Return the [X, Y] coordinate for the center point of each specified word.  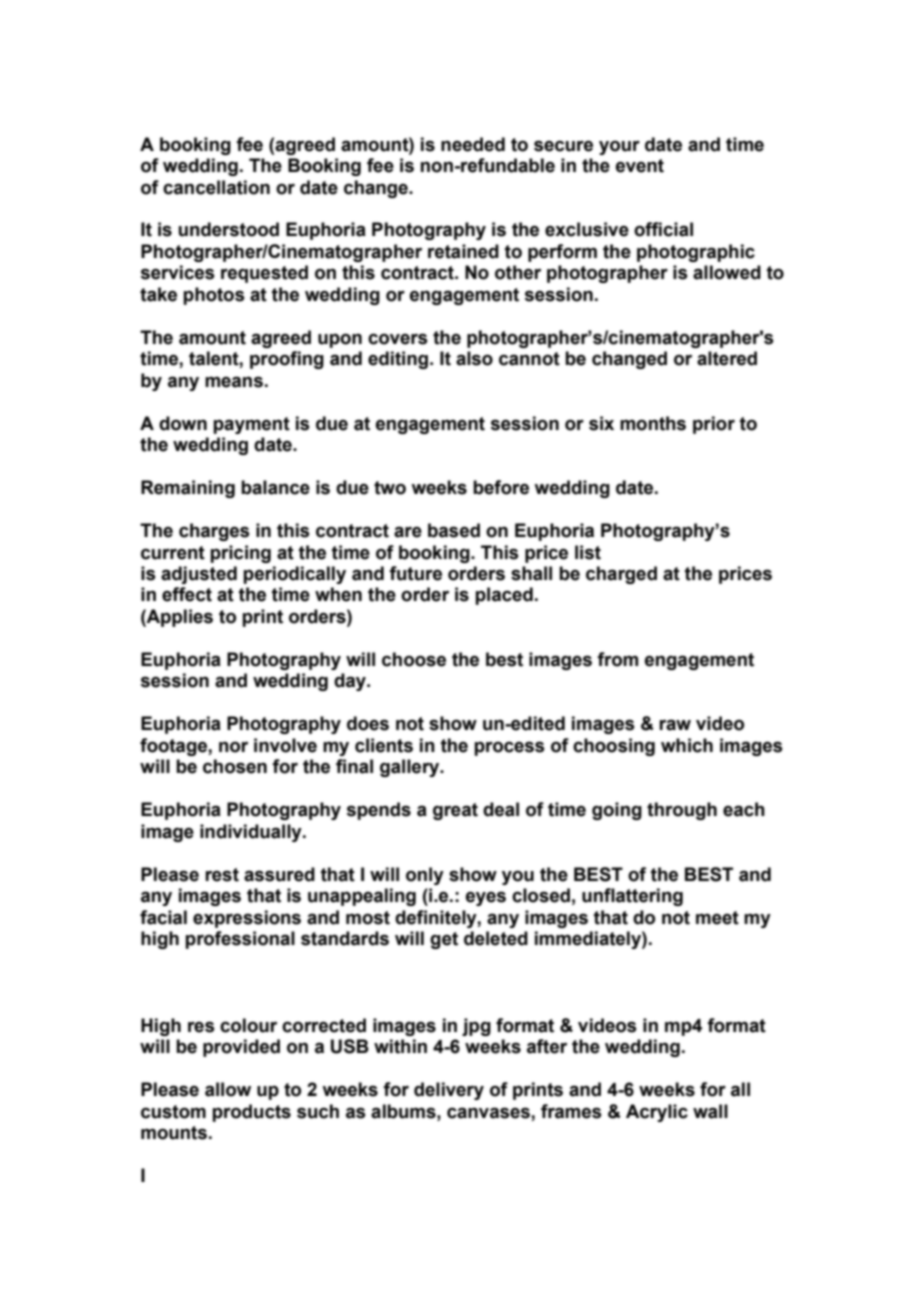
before [501, 487]
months [653, 423]
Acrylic [657, 1113]
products [251, 1113]
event [640, 166]
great [455, 811]
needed [473, 144]
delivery [449, 1091]
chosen [235, 766]
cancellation [216, 187]
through [682, 811]
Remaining [188, 489]
